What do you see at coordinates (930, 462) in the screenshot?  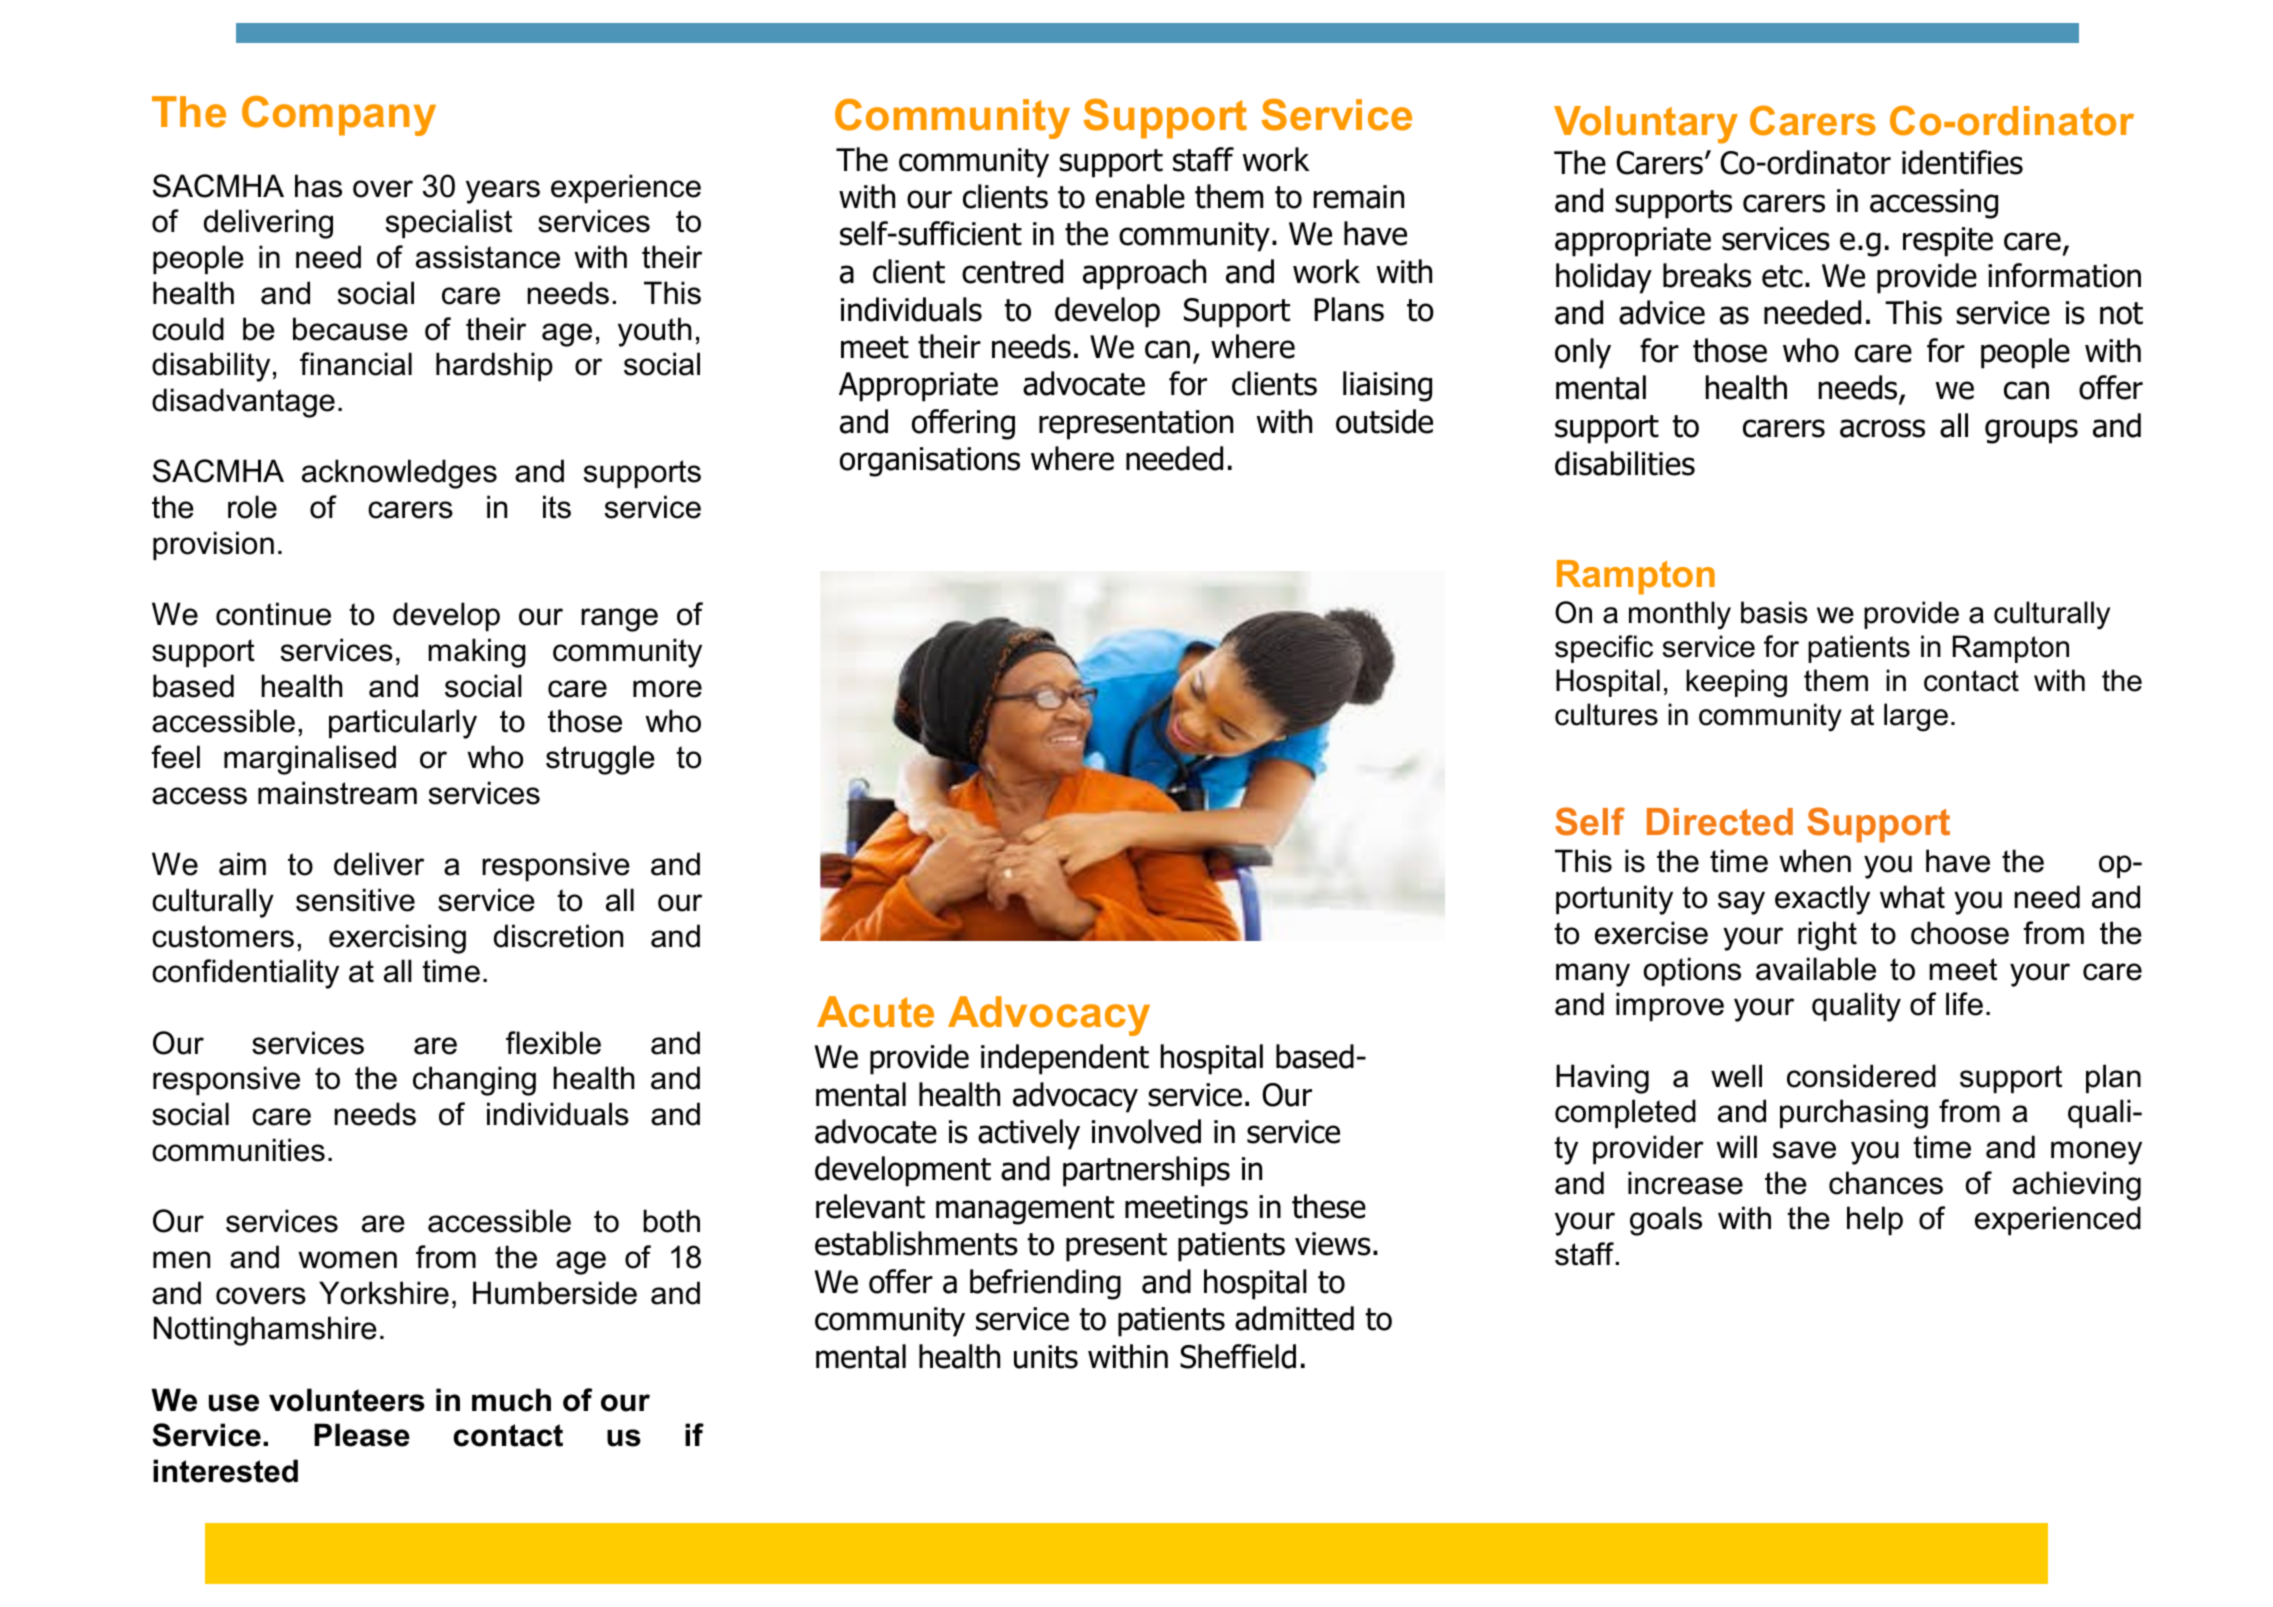 I see `organisations` at bounding box center [930, 462].
